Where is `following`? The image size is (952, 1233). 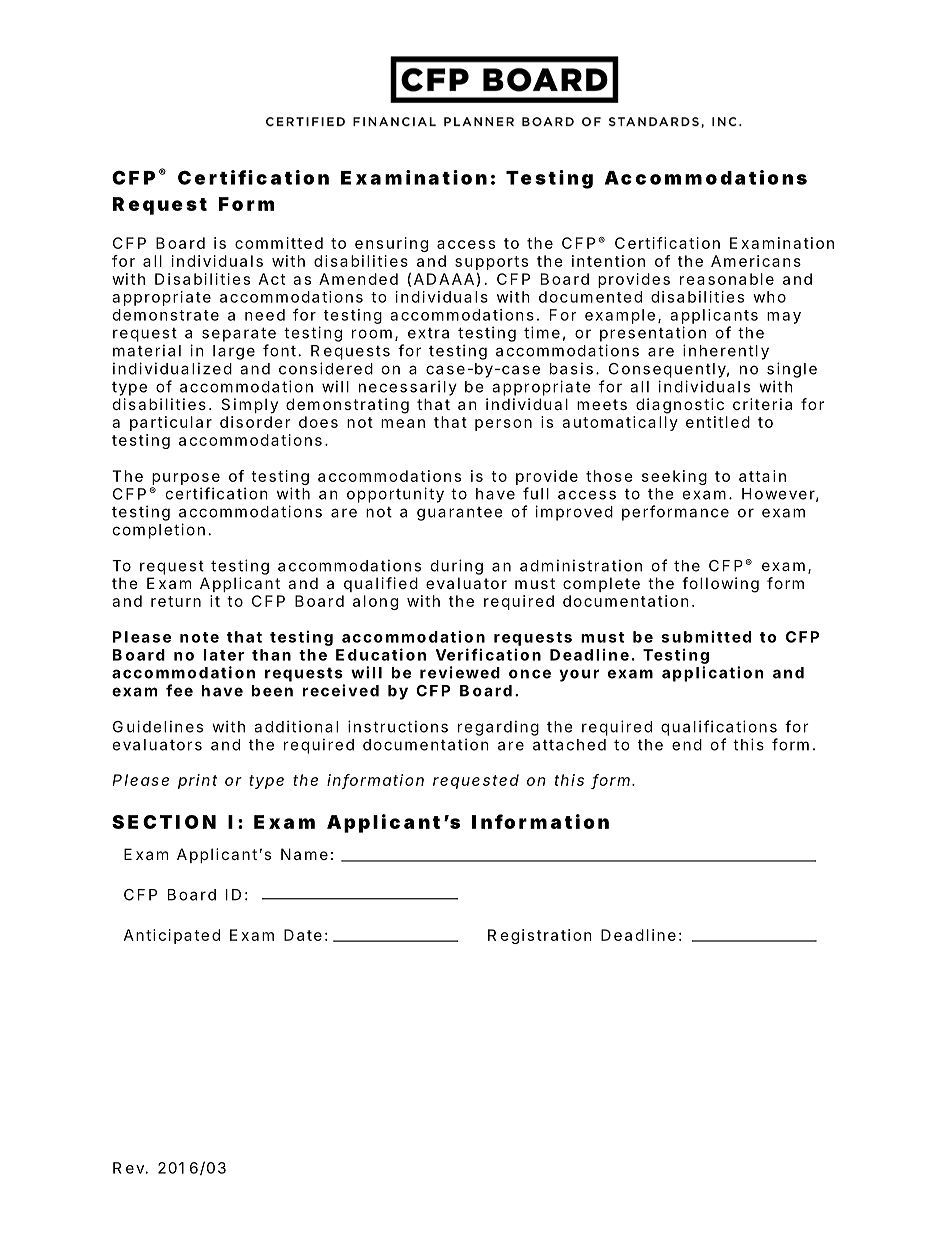 following is located at coordinates (720, 585).
